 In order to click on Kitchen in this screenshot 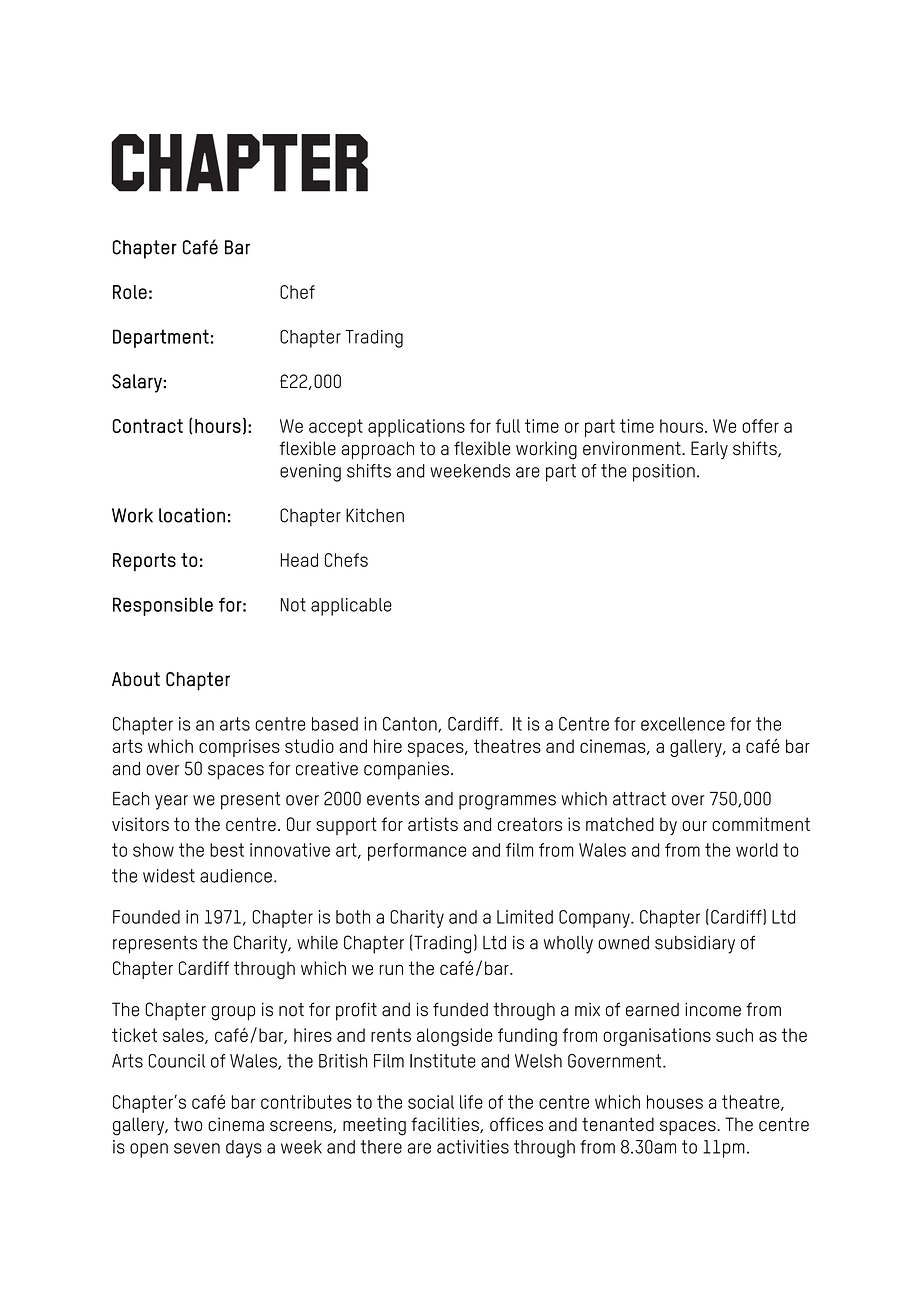, I will do `click(375, 515)`.
